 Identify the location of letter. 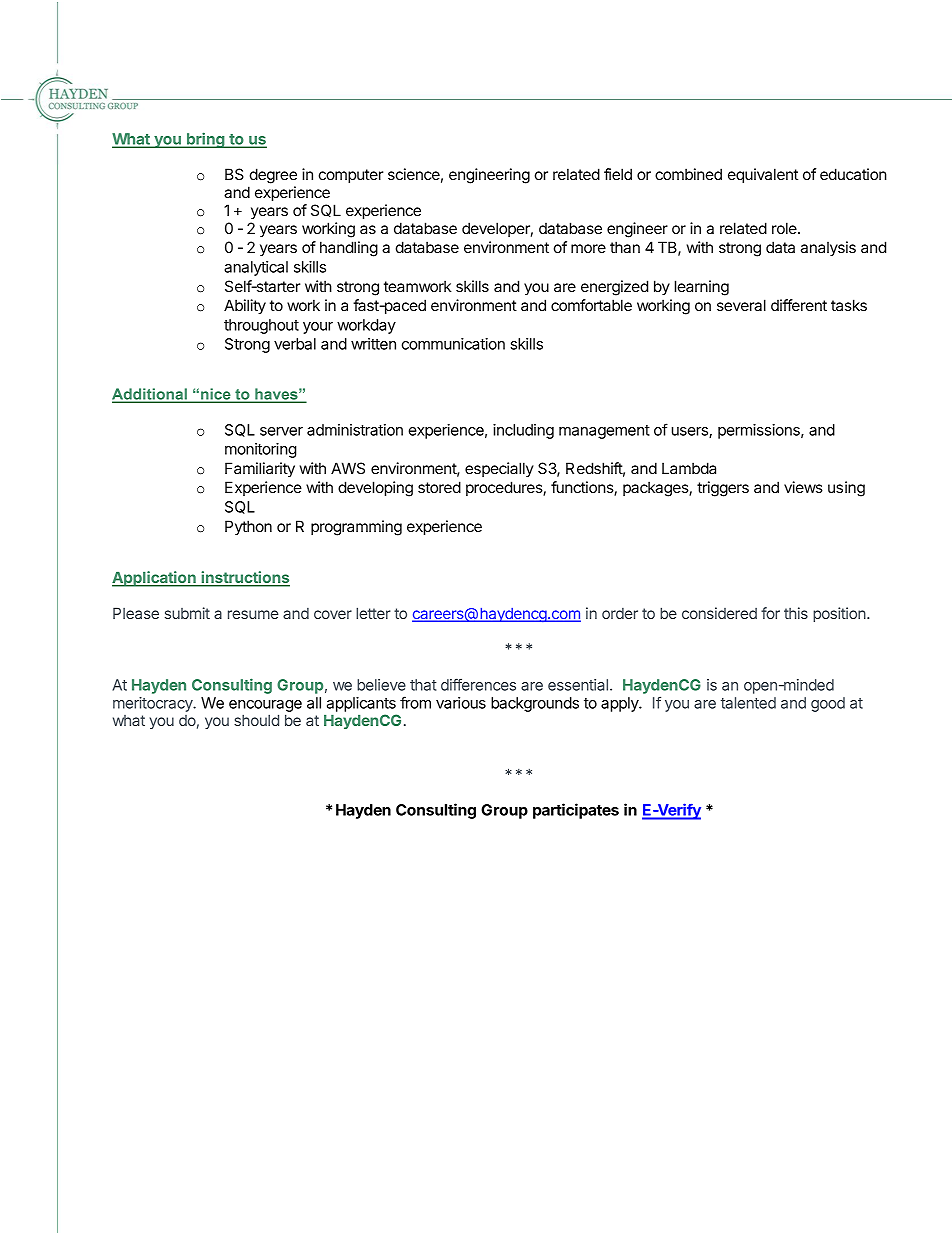
(373, 613).
